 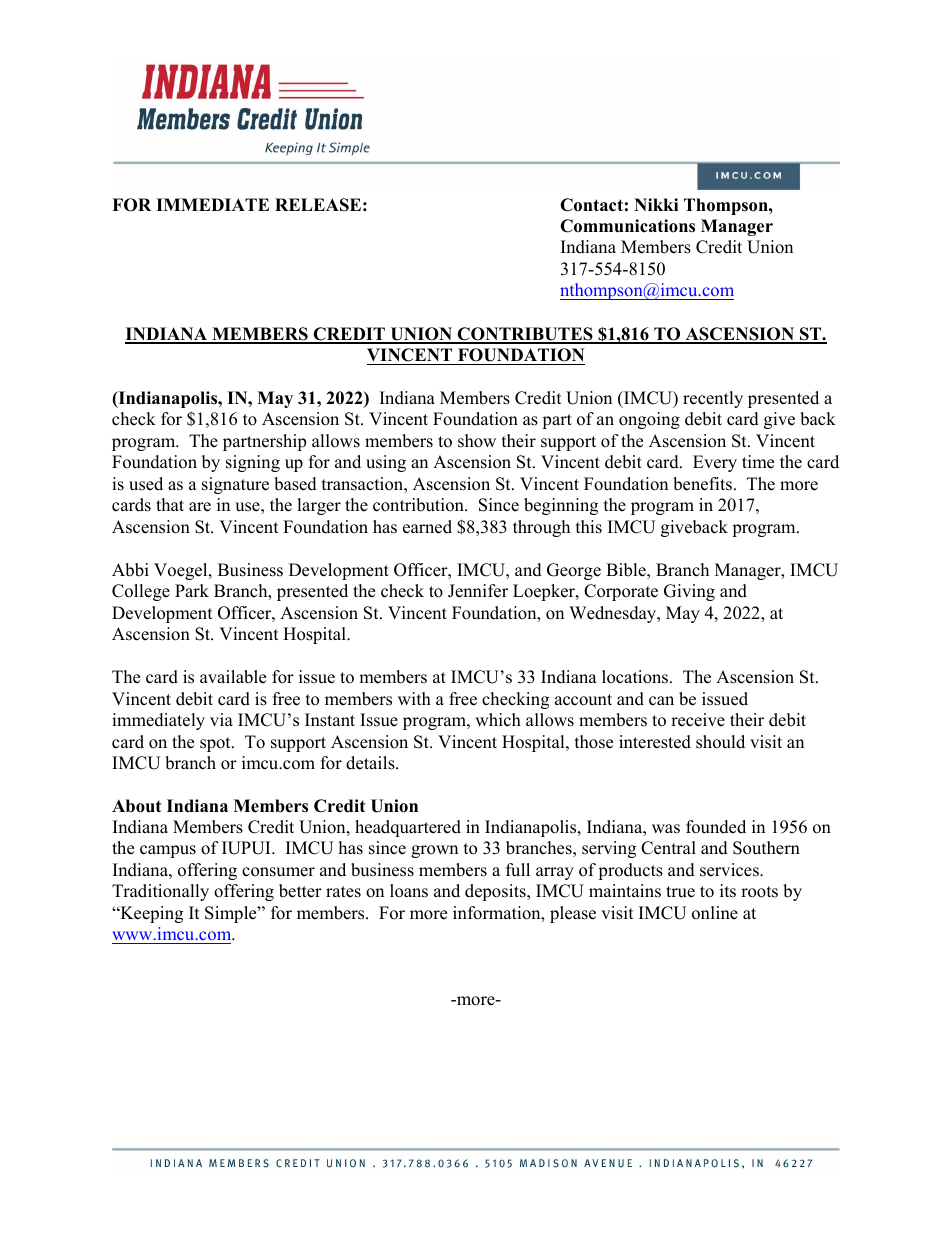 I want to click on loans, so click(x=409, y=891).
